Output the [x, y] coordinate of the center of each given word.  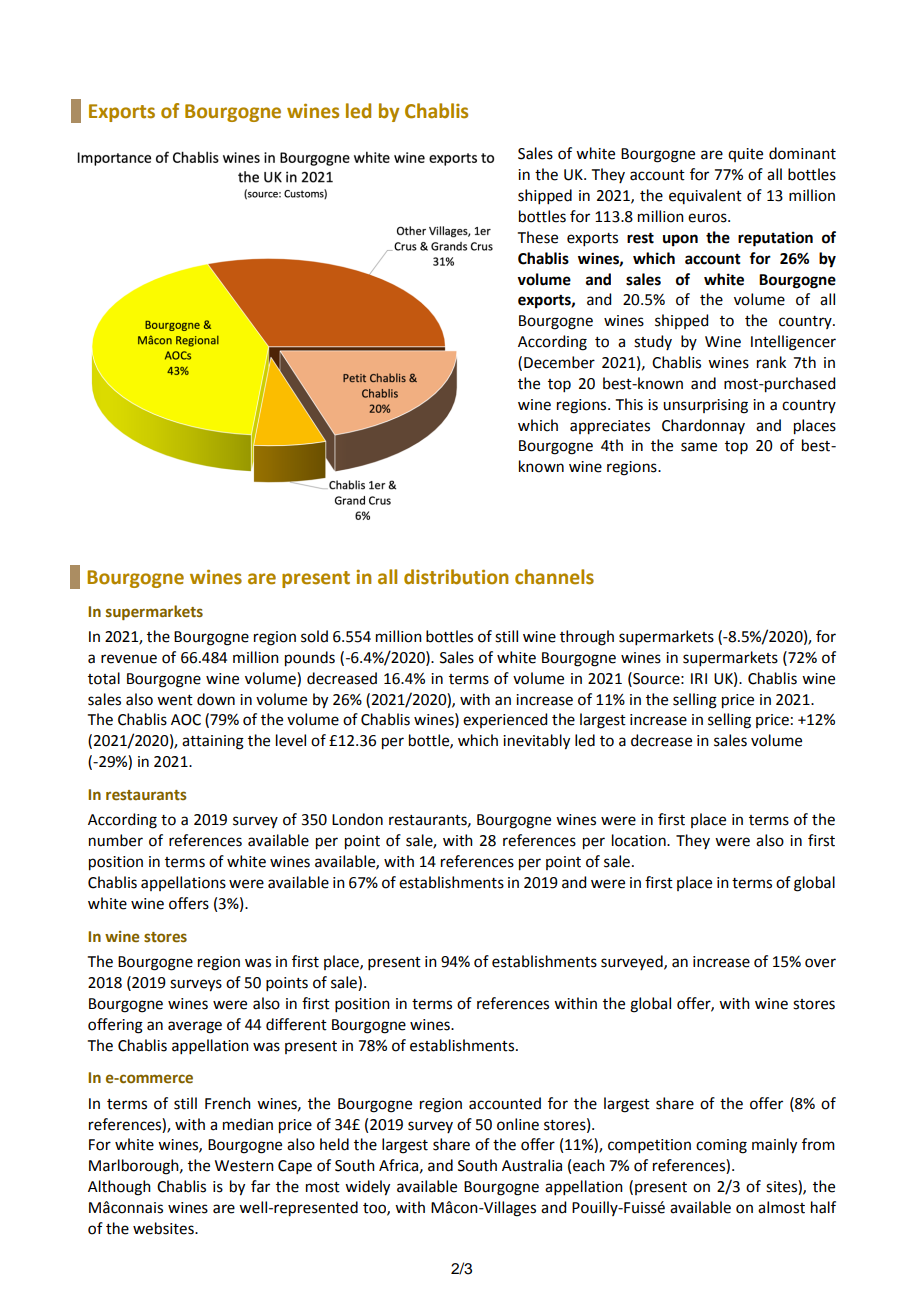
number [116, 840]
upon [680, 240]
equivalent [705, 196]
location [640, 840]
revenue [129, 659]
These [538, 237]
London [357, 819]
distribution [456, 577]
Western [244, 1166]
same [699, 447]
